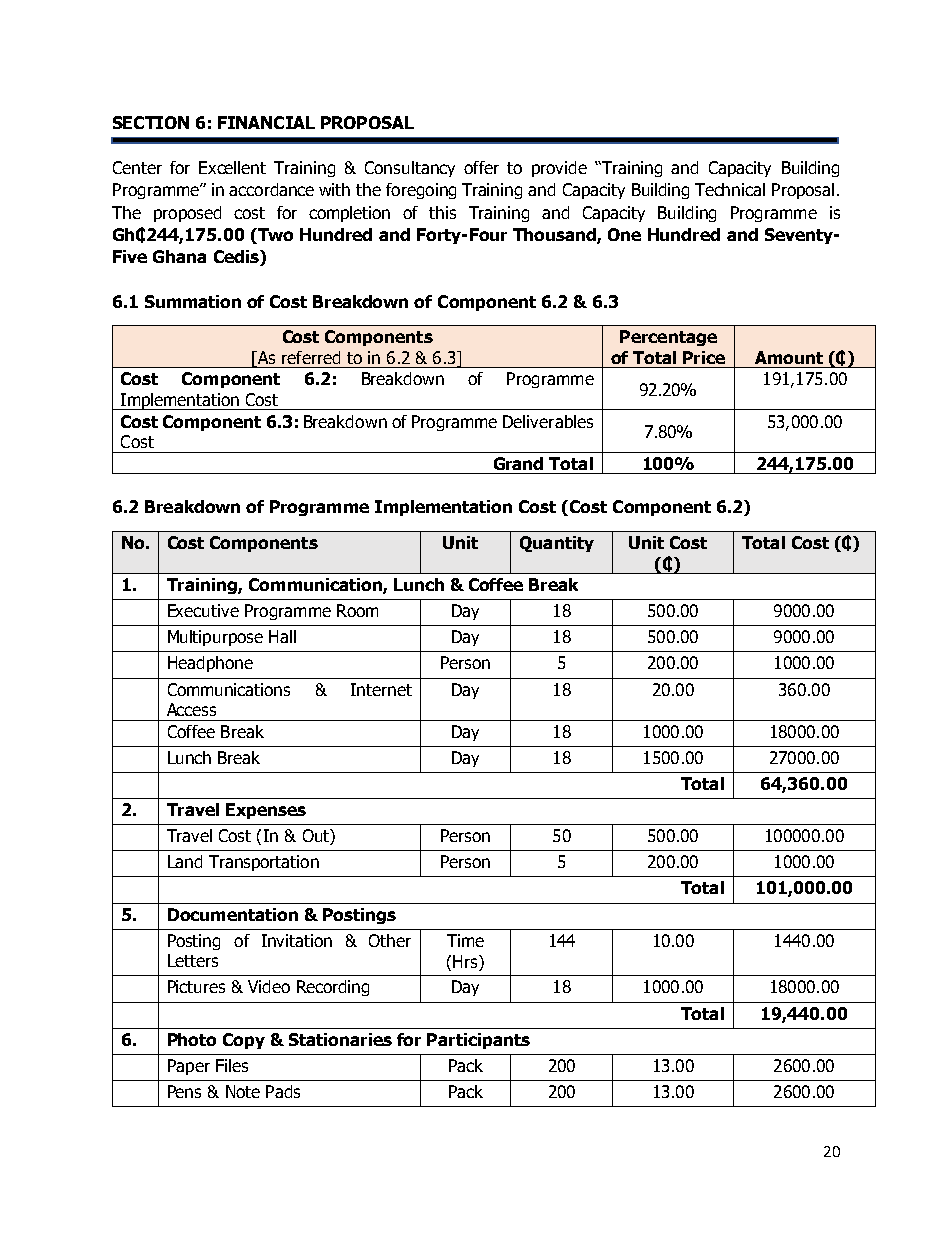  What do you see at coordinates (185, 861) in the screenshot?
I see `Land` at bounding box center [185, 861].
